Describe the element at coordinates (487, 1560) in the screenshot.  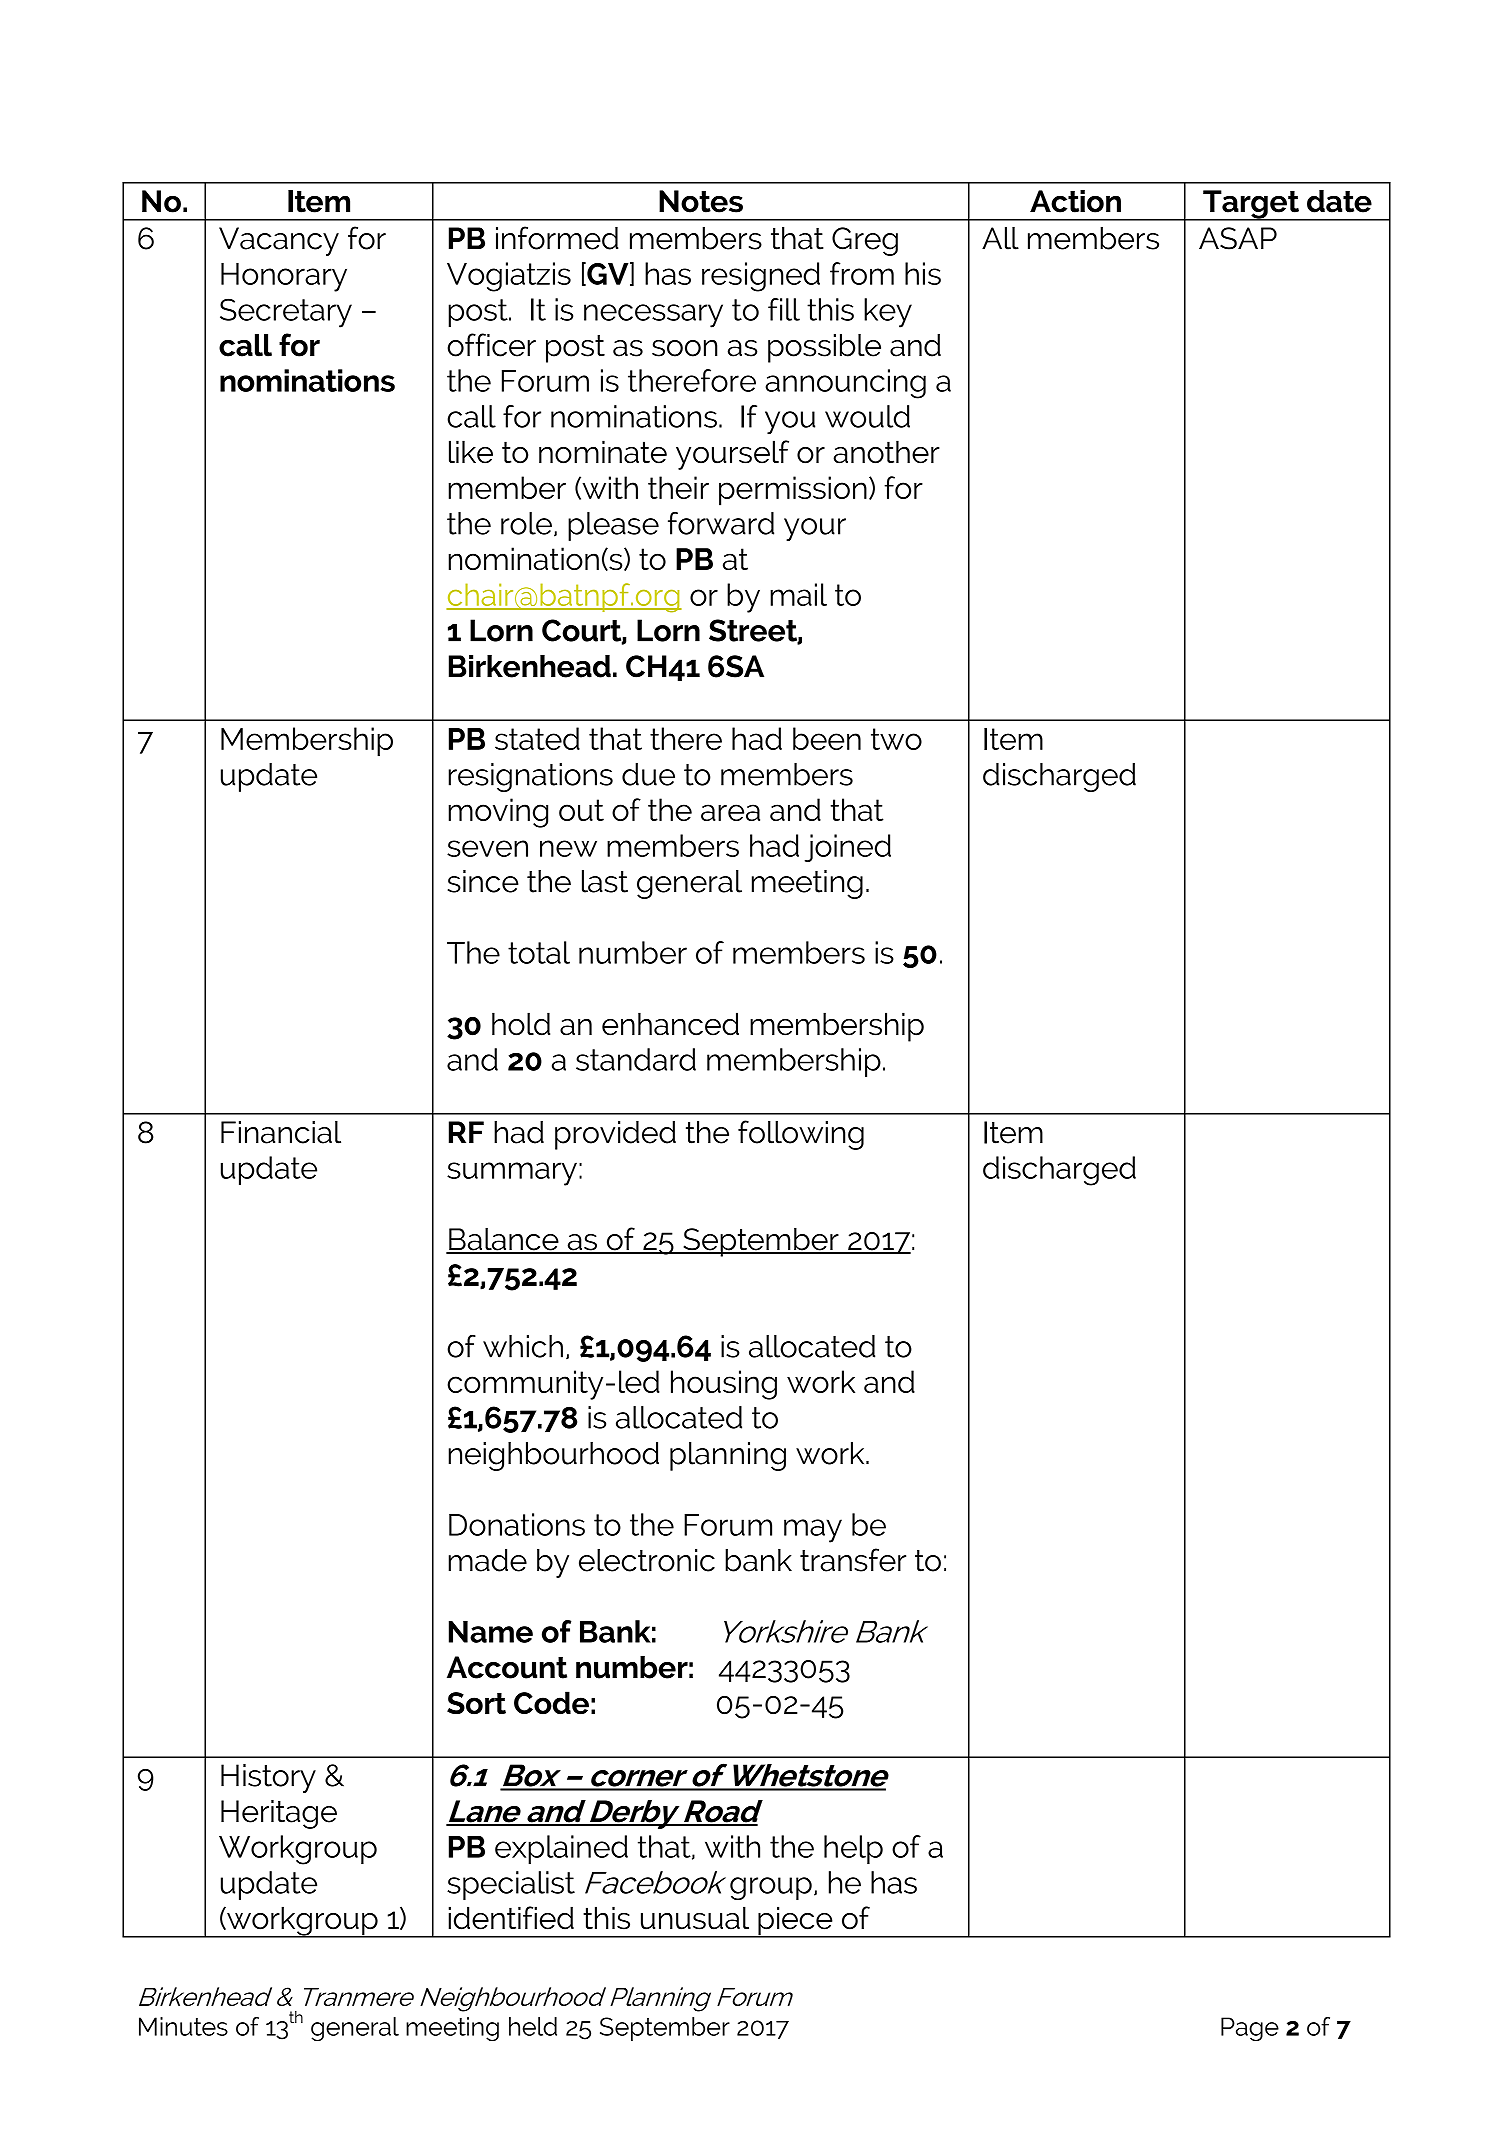
I see `made` at that location.
